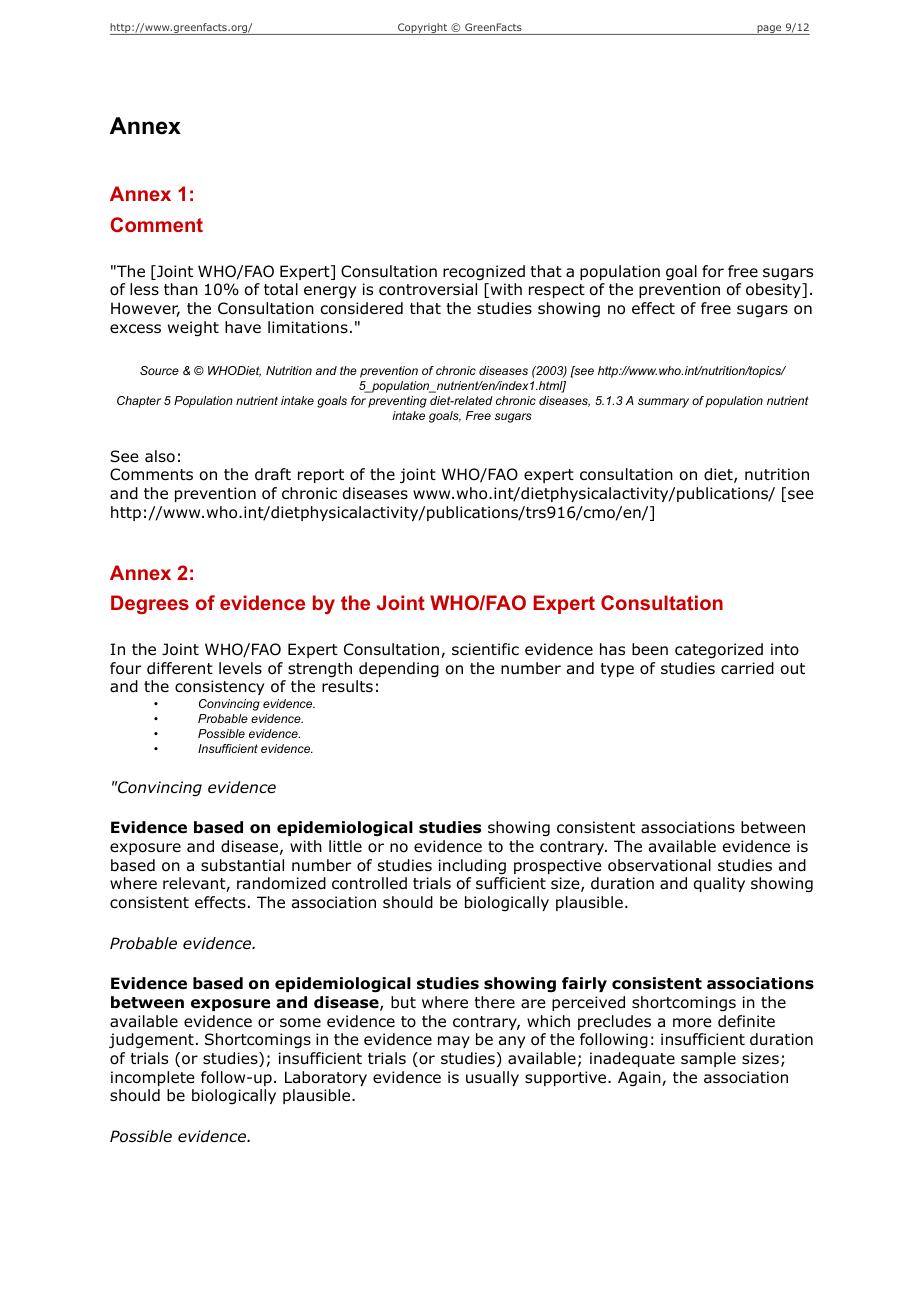 The image size is (924, 1308). I want to click on Degrees, so click(150, 604).
